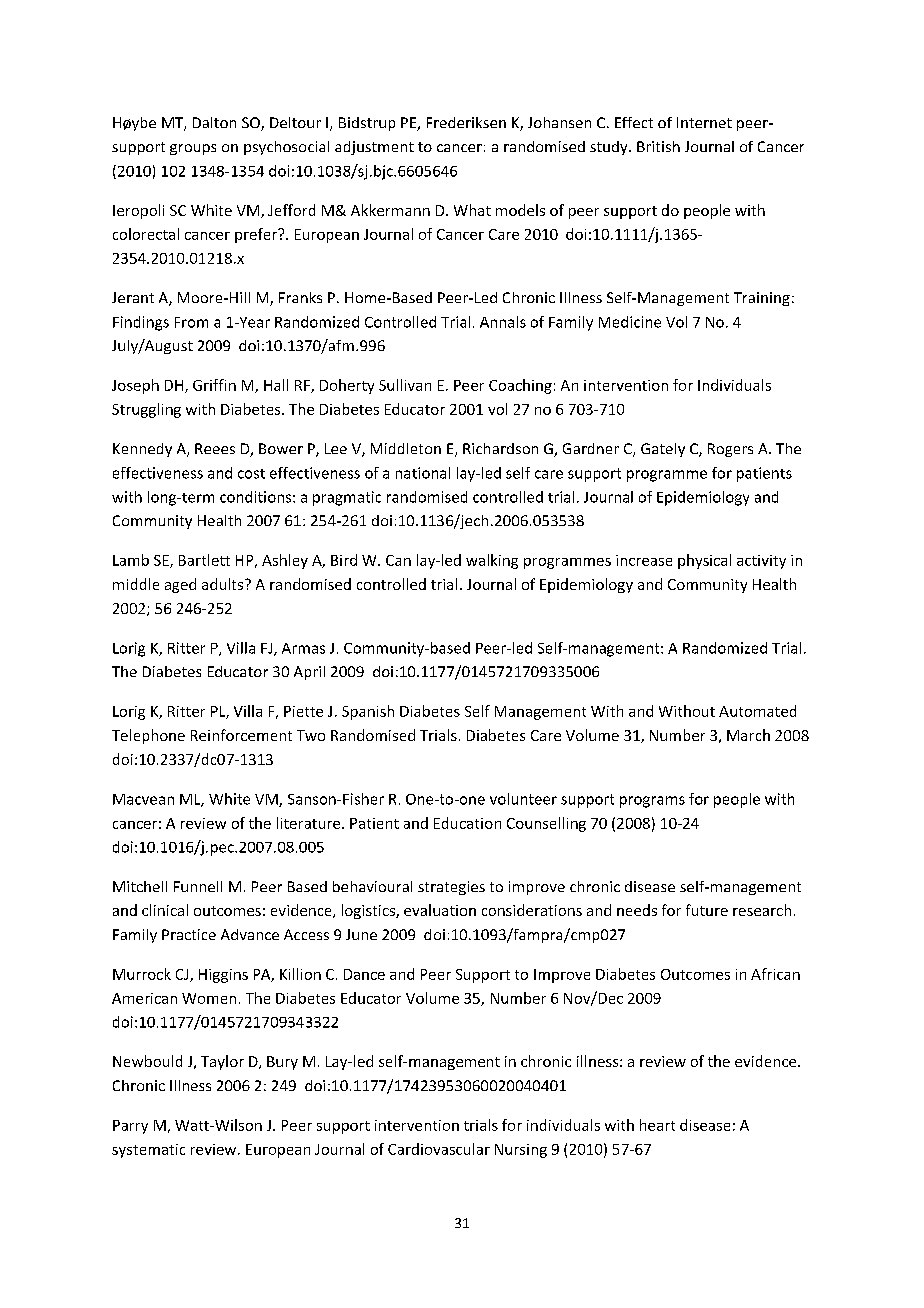 This image has height=1308, width=924. What do you see at coordinates (193, 149) in the image?
I see `groups` at bounding box center [193, 149].
